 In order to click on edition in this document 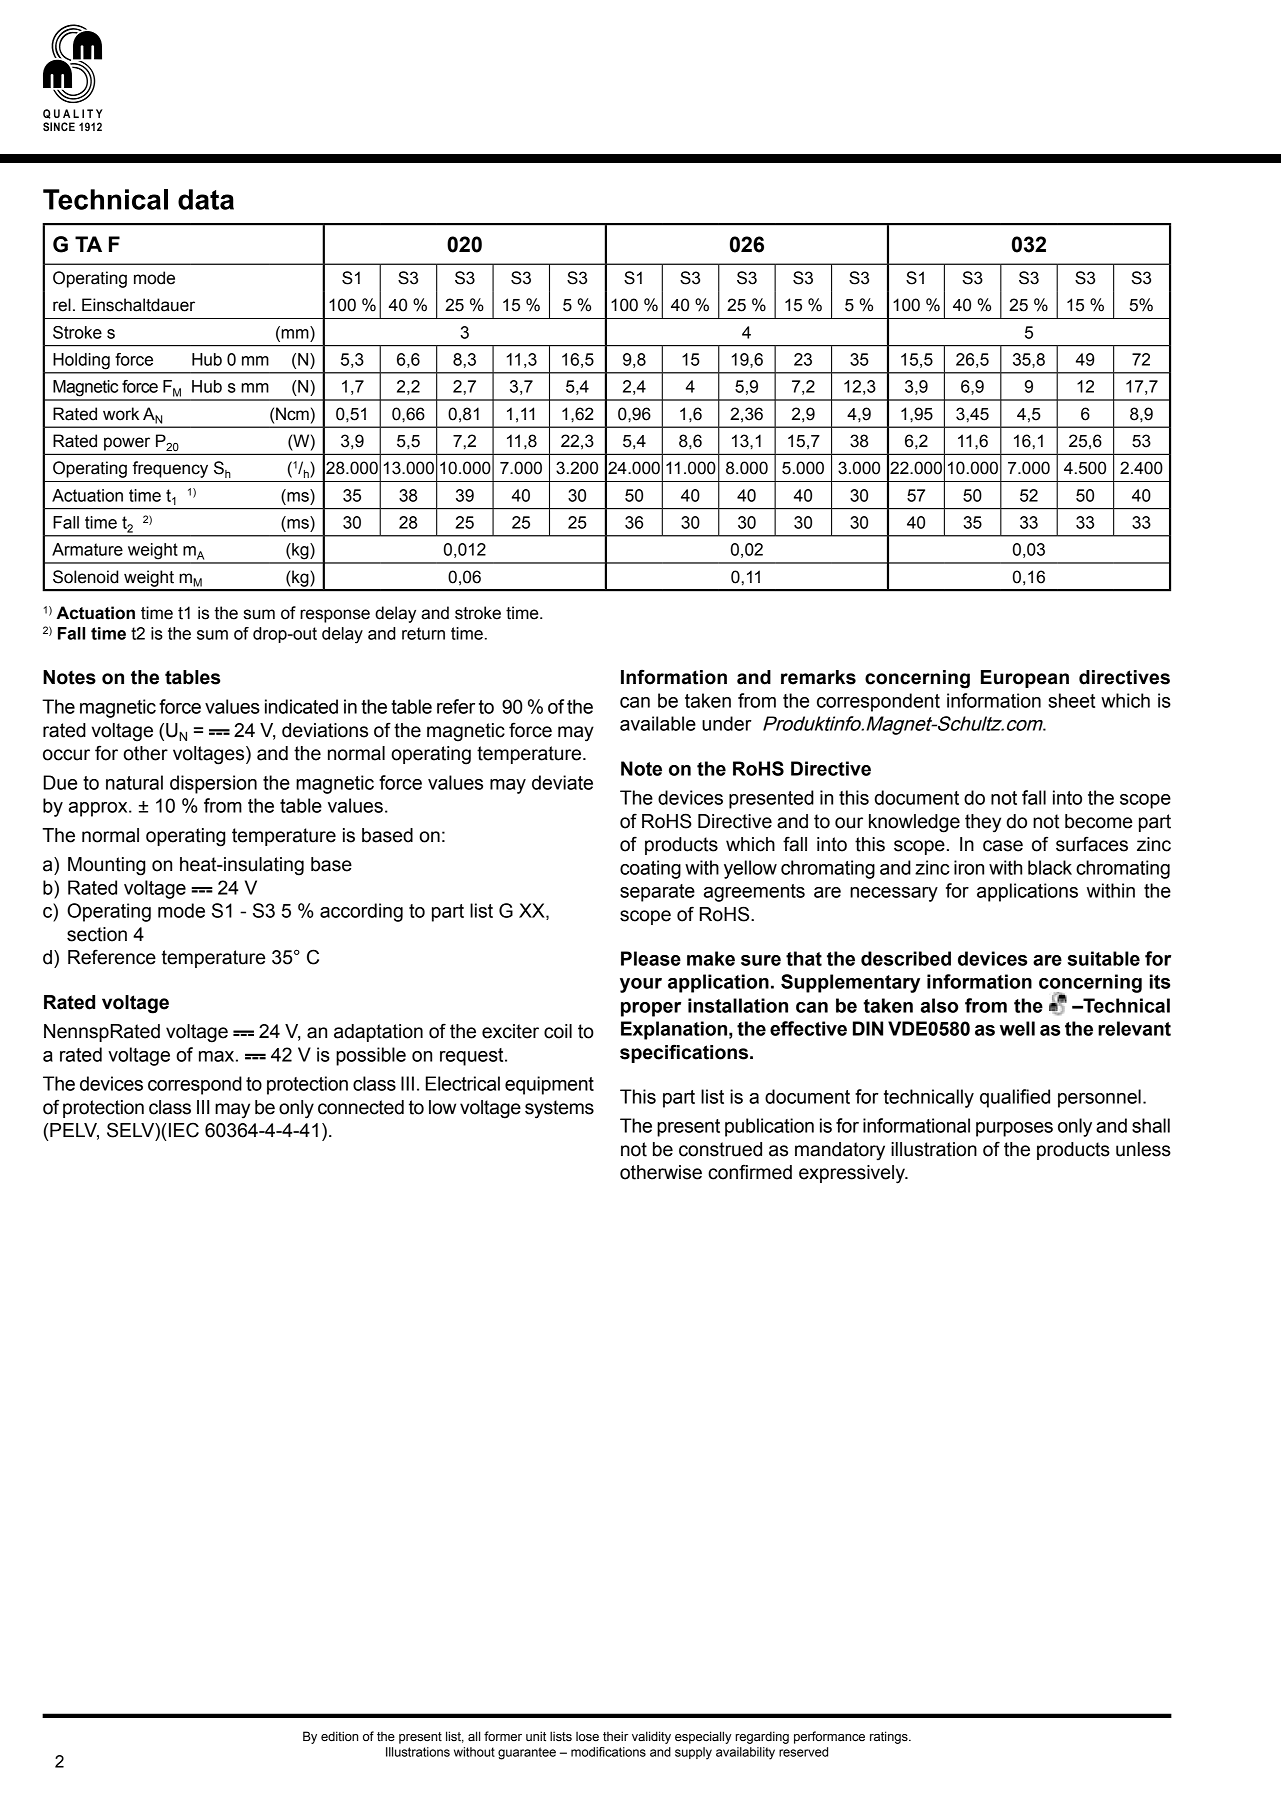, I will do `click(339, 1736)`.
